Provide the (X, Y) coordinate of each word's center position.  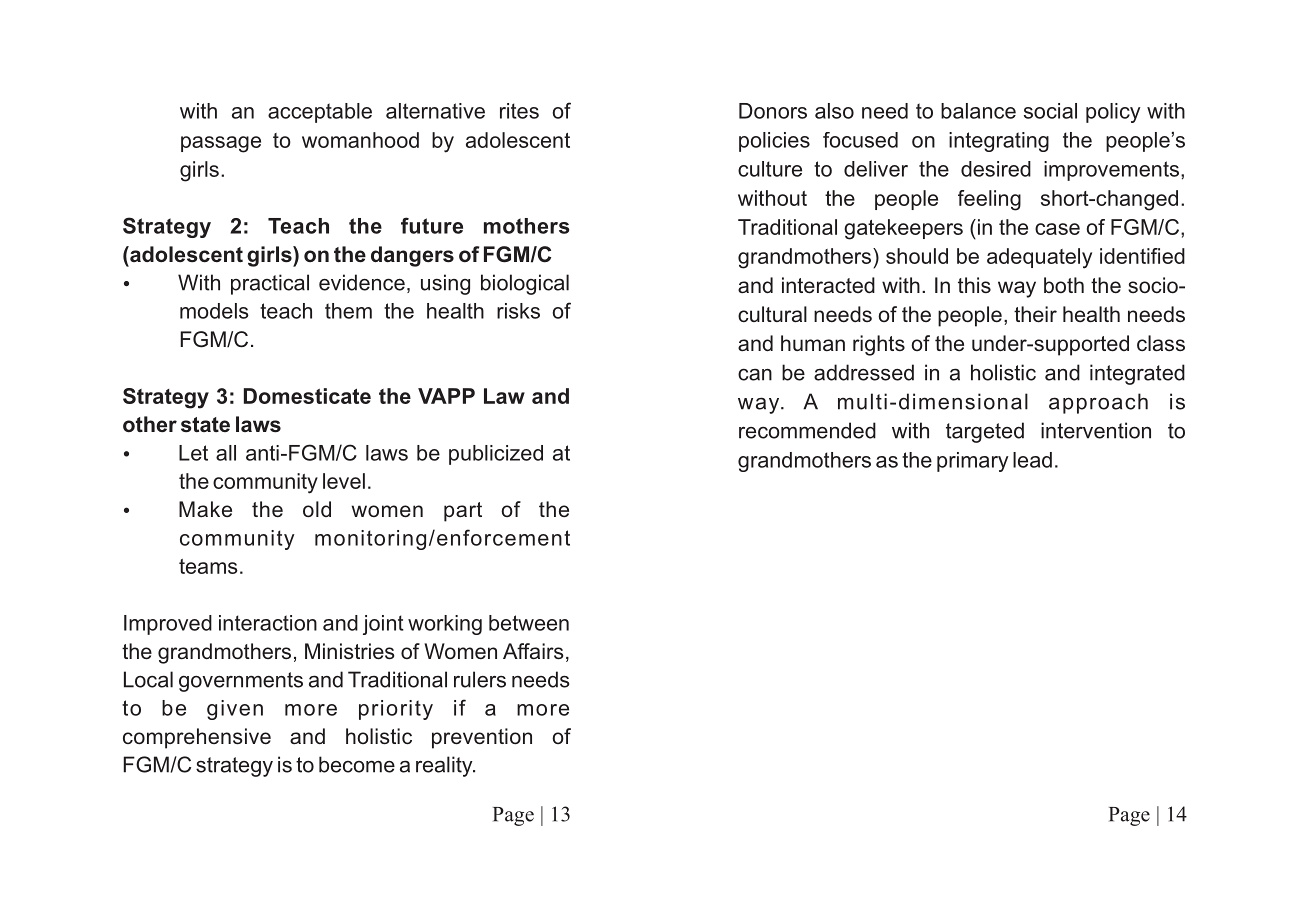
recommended (807, 430)
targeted (985, 432)
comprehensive (197, 738)
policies (774, 142)
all (226, 453)
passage (221, 144)
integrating (999, 142)
